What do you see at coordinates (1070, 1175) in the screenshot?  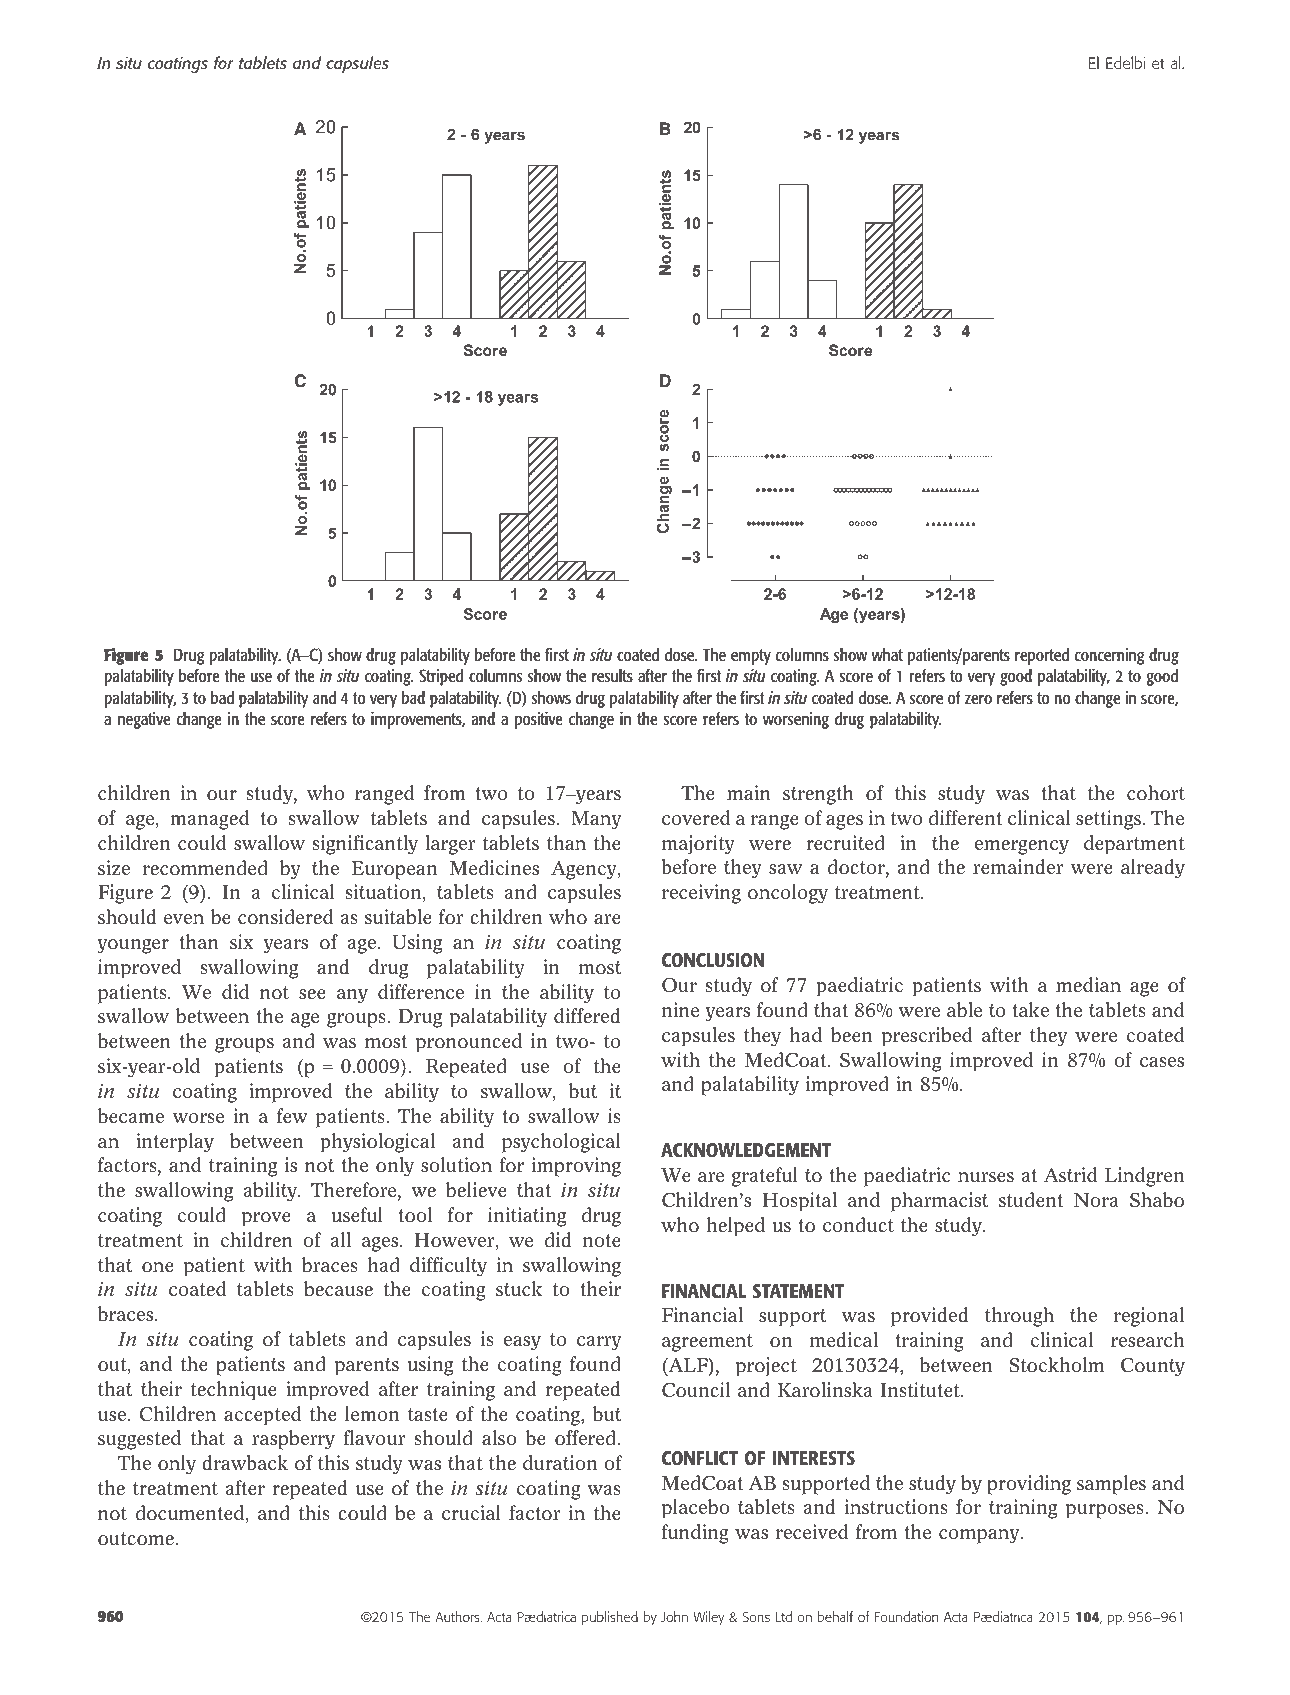 I see `Astrid` at bounding box center [1070, 1175].
